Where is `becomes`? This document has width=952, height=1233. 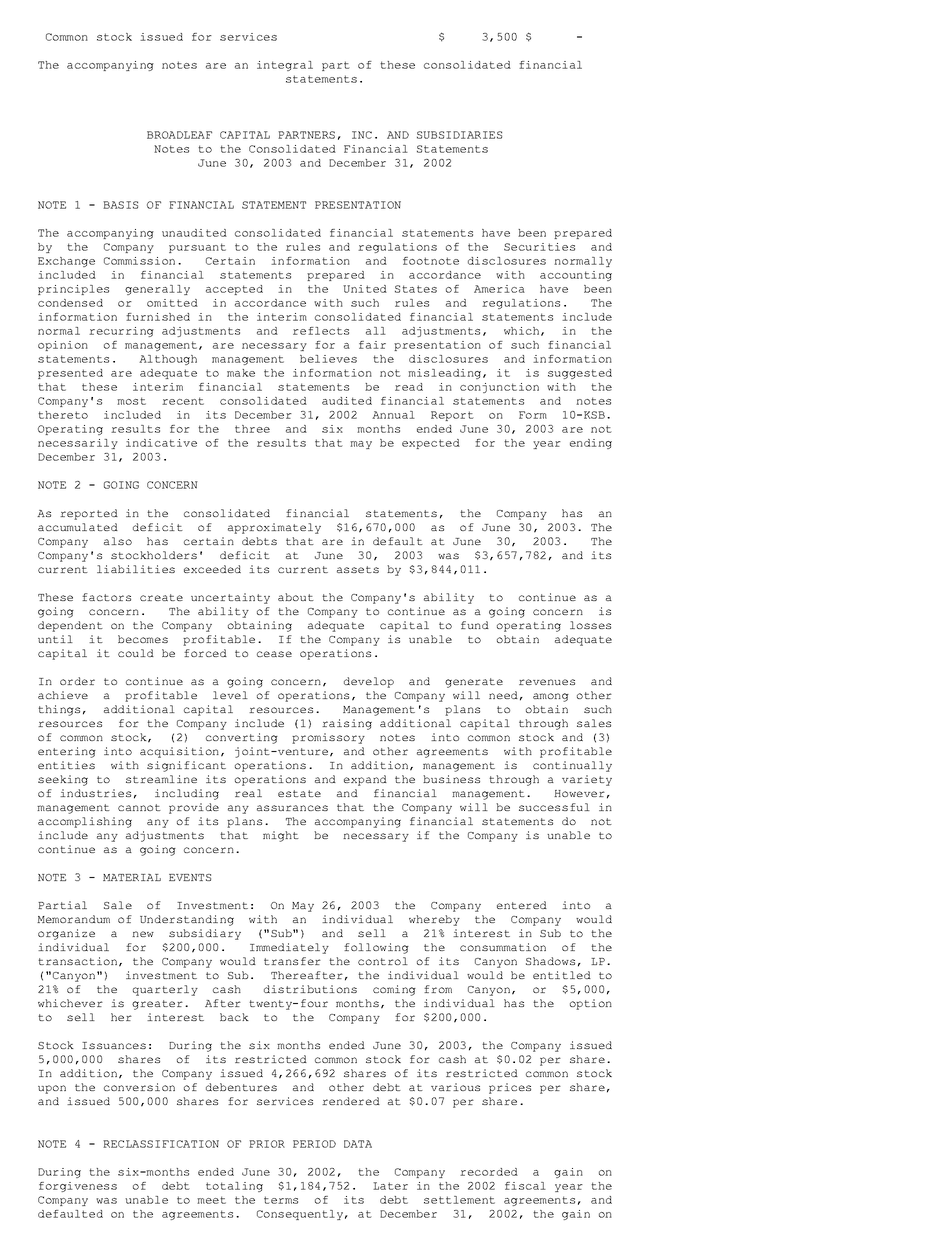
becomes is located at coordinates (143, 639).
